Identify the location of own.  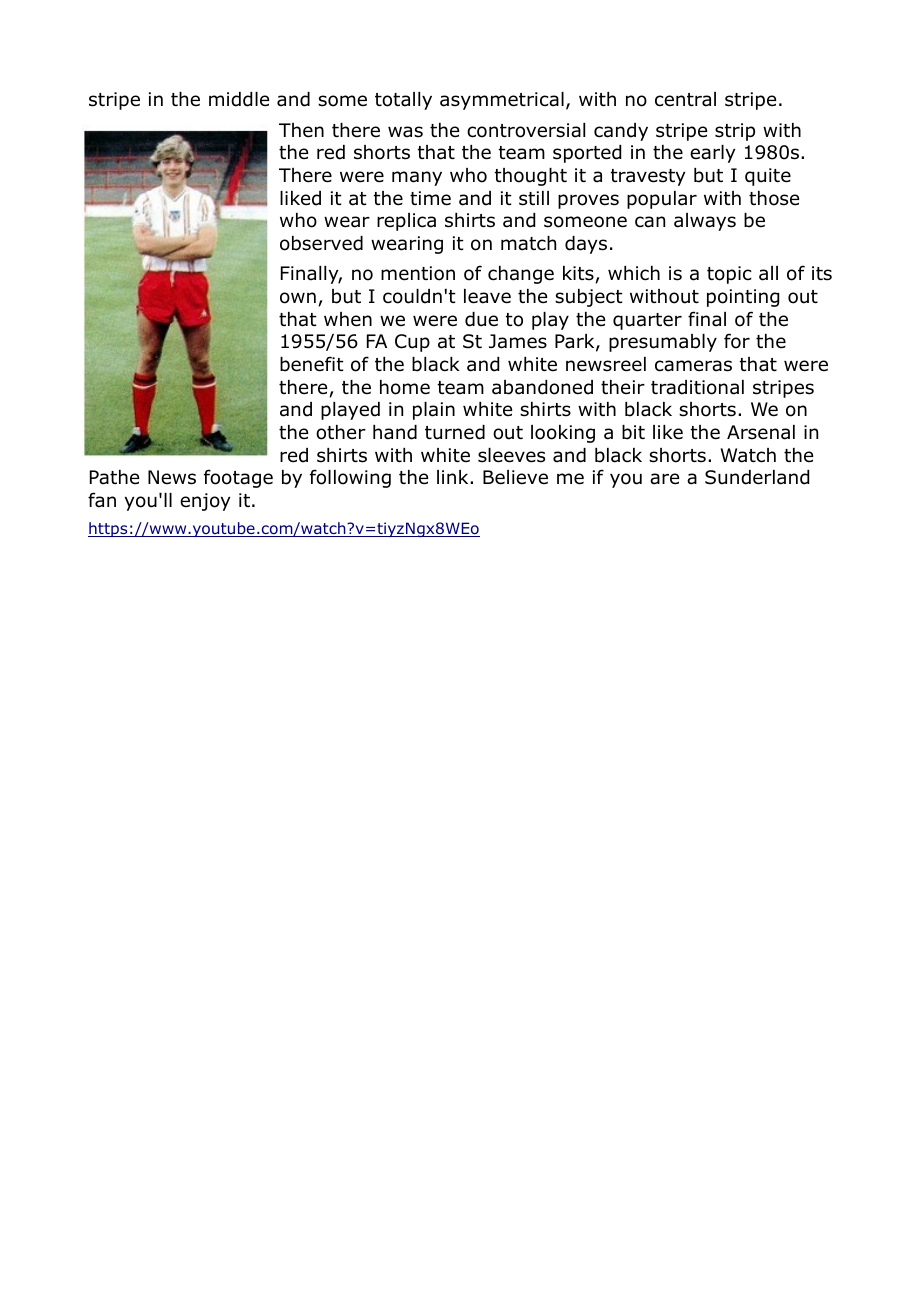
(298, 298).
